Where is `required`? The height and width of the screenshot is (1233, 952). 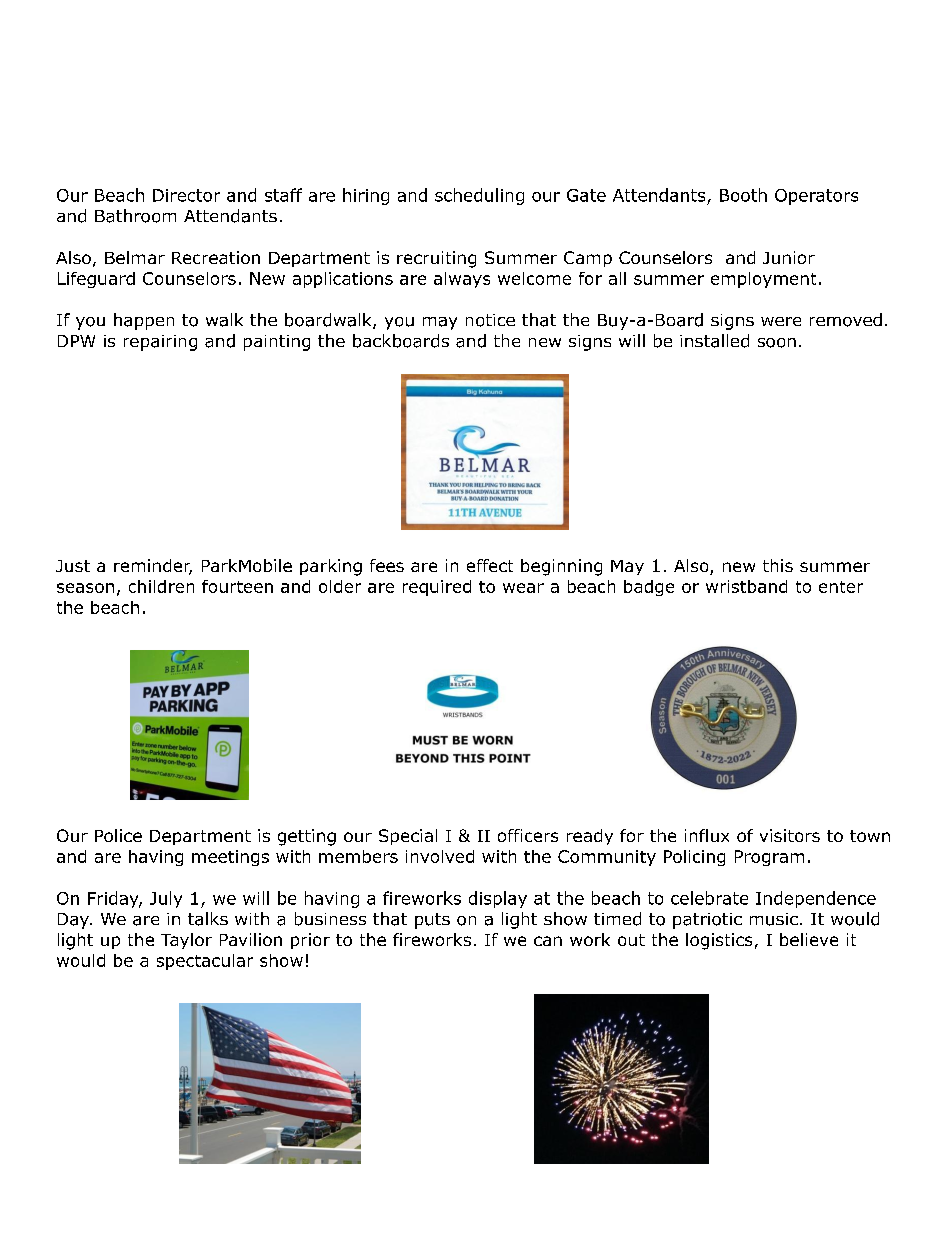 required is located at coordinates (437, 588).
